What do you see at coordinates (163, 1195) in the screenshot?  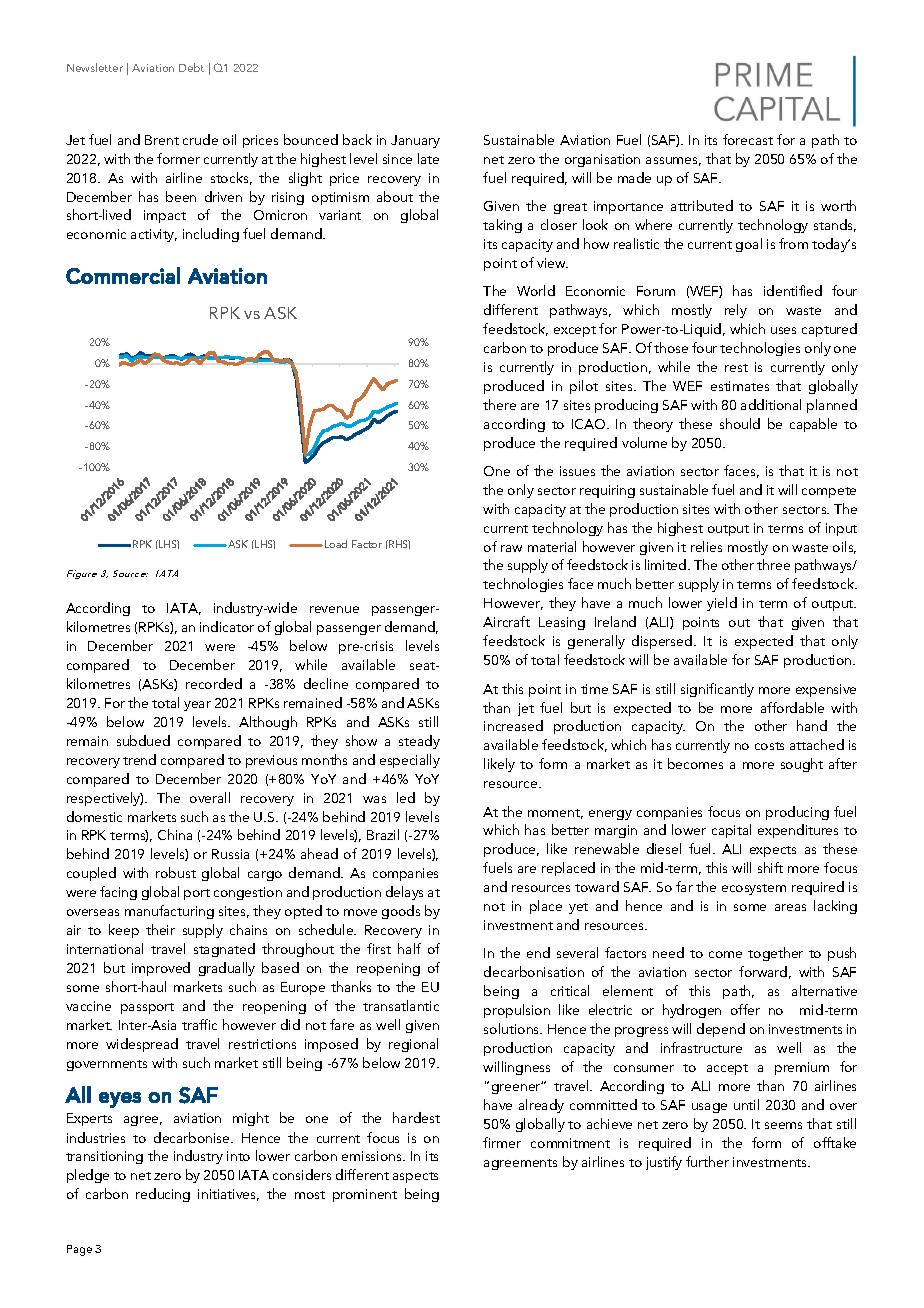 I see `reducing` at bounding box center [163, 1195].
